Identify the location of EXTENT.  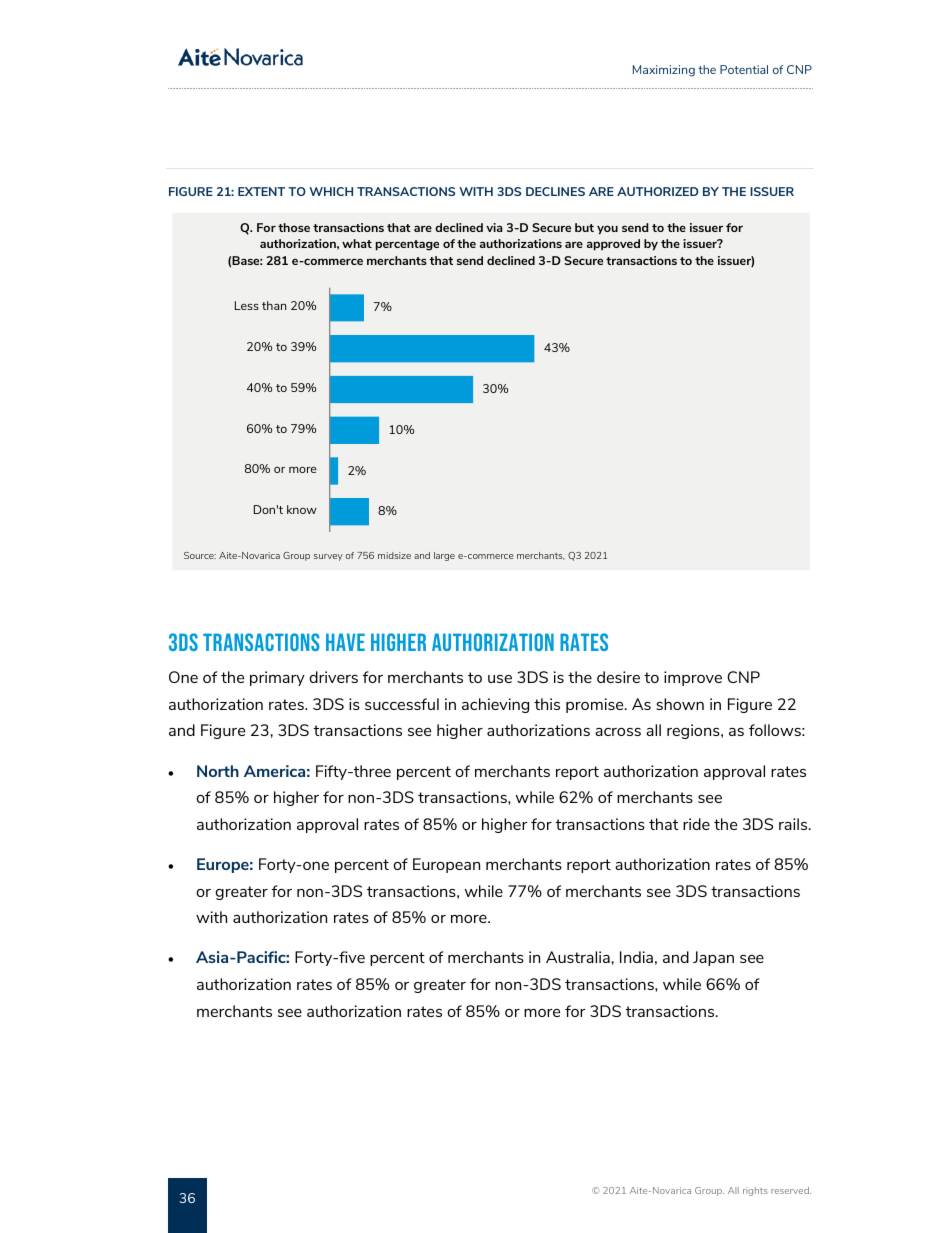
(261, 191).
